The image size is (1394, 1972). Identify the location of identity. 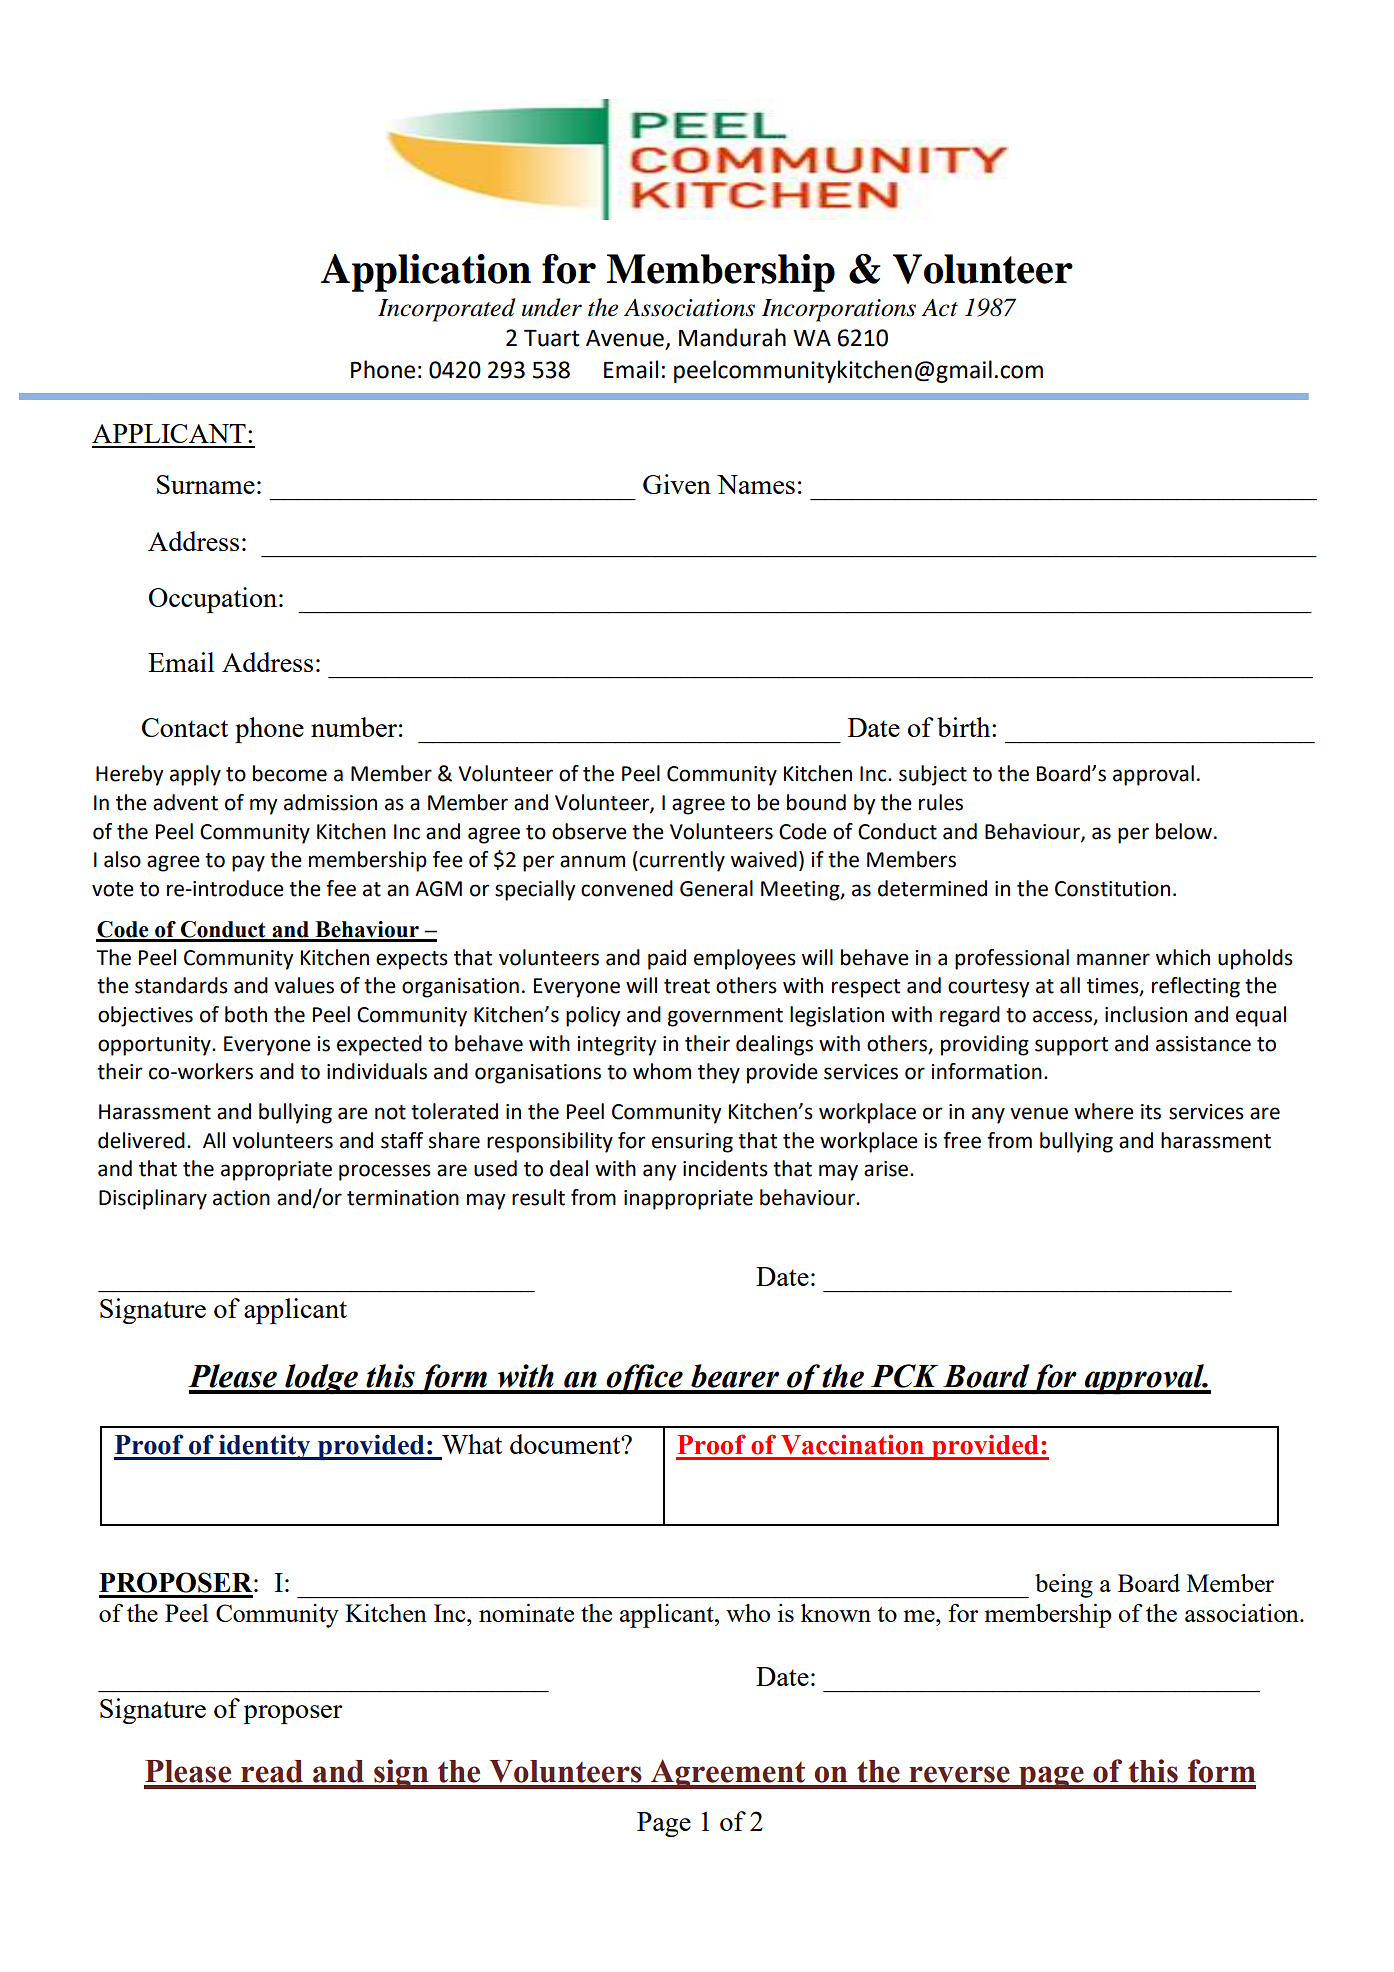
(265, 1447).
